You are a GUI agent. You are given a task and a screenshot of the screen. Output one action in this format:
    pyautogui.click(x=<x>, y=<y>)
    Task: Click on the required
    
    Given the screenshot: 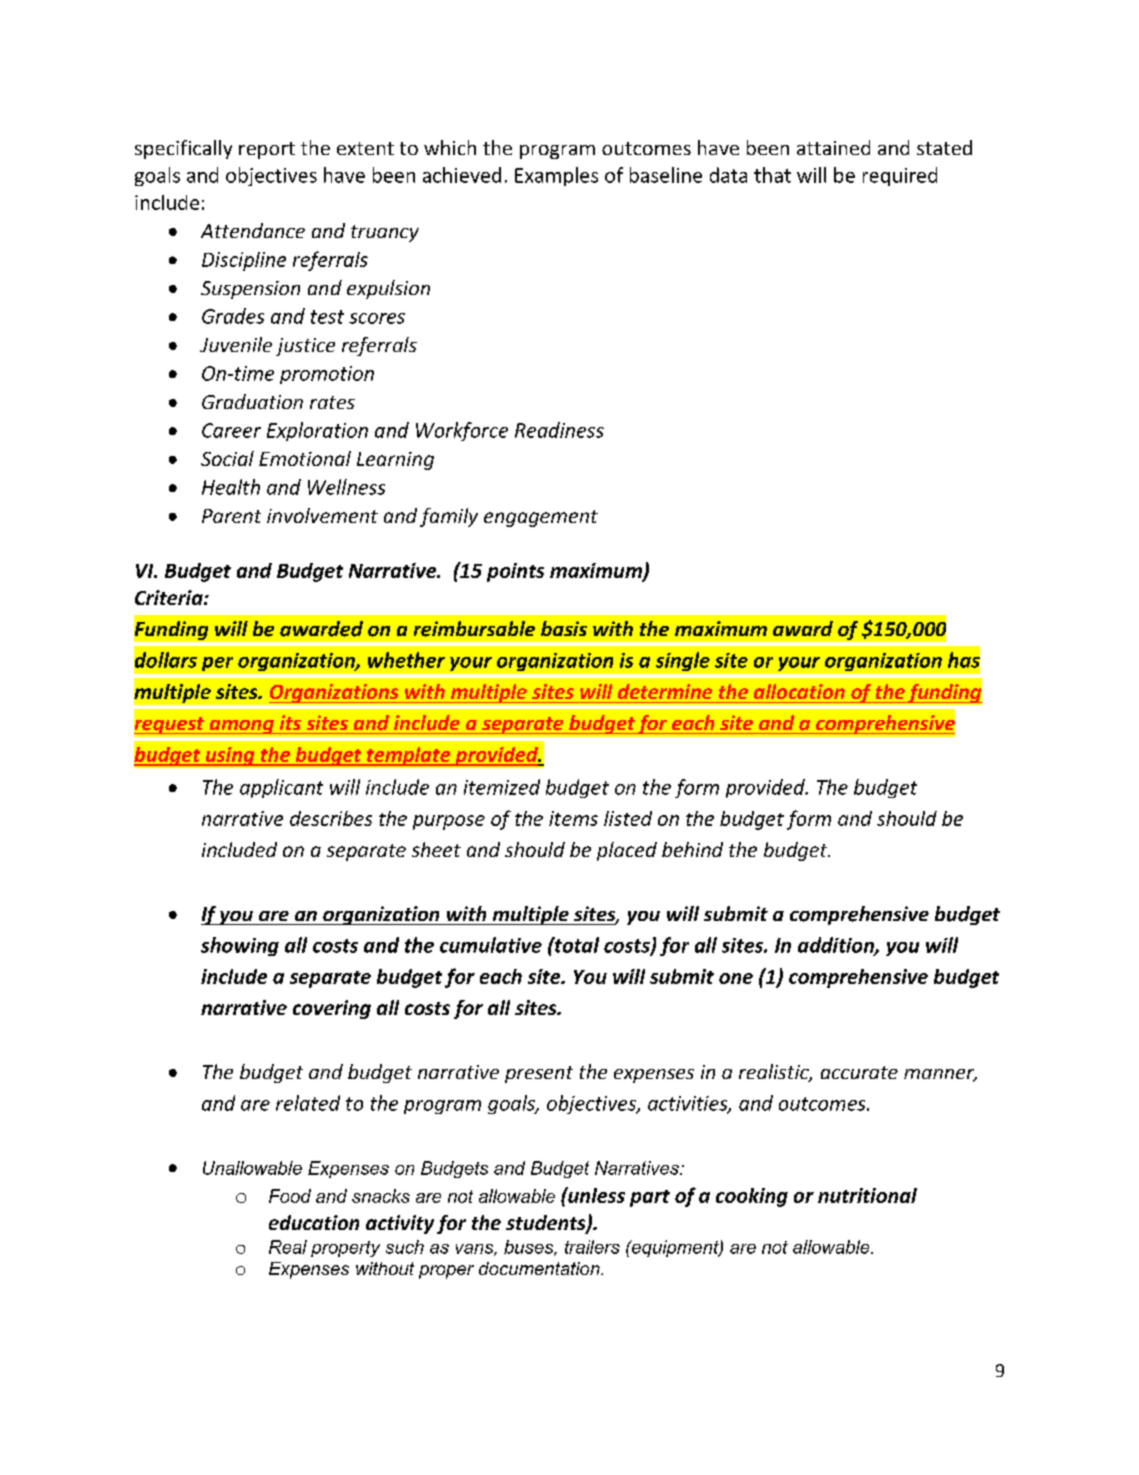 What is the action you would take?
    pyautogui.click(x=900, y=176)
